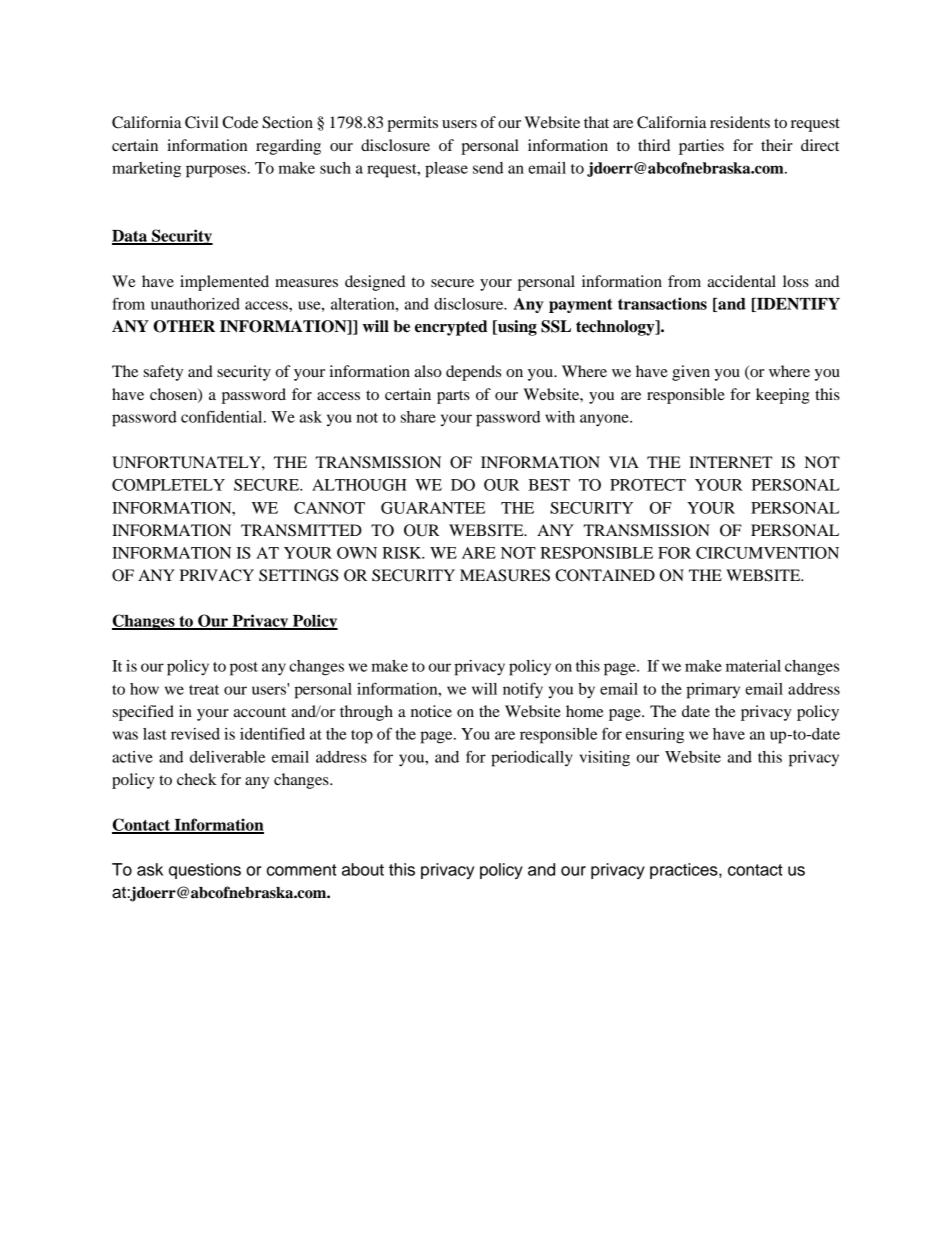 The width and height of the image is (952, 1233). What do you see at coordinates (204, 690) in the image?
I see `treat` at bounding box center [204, 690].
